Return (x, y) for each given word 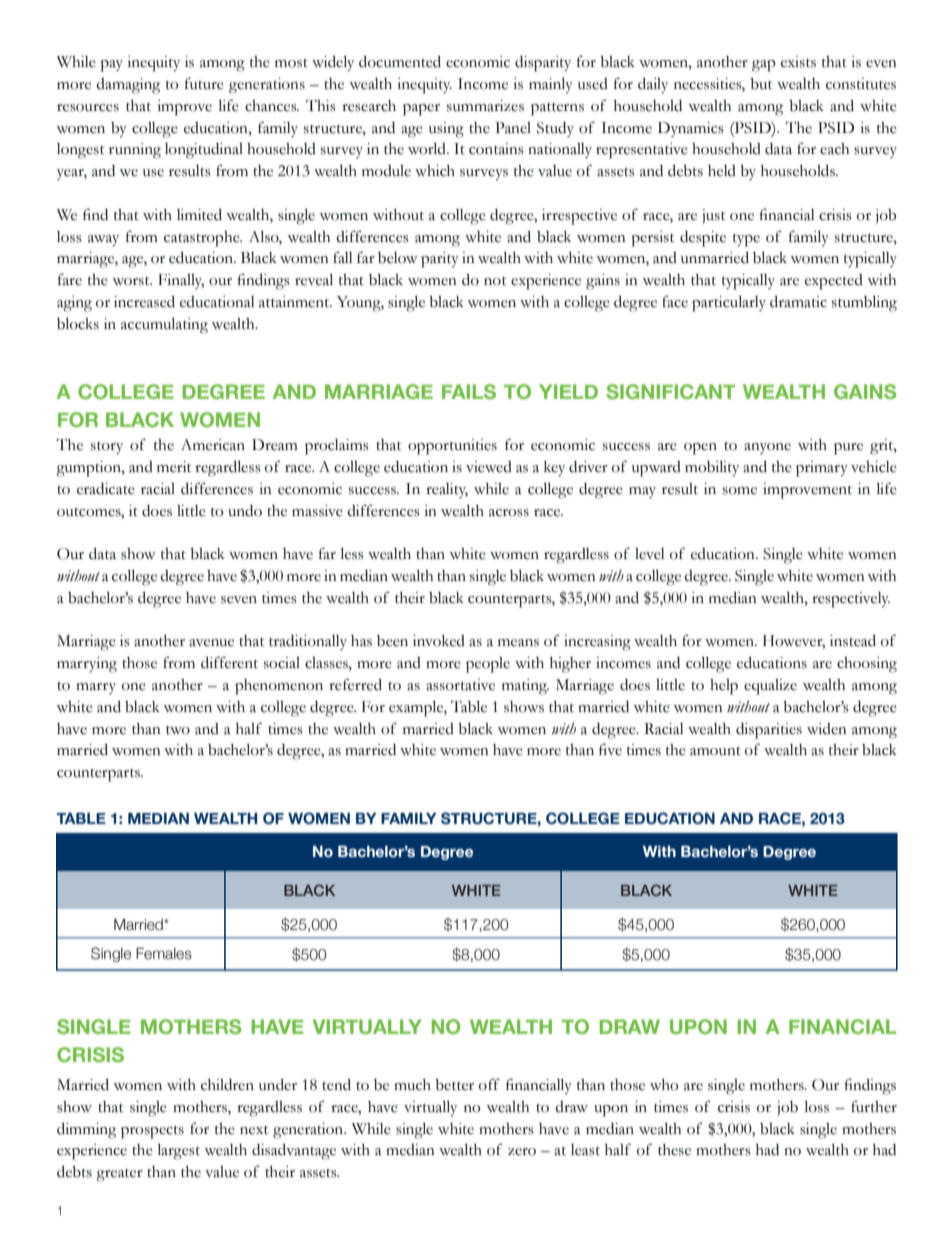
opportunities (452, 447)
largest (179, 1152)
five (610, 749)
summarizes (485, 106)
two (178, 730)
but (761, 84)
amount (715, 751)
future (204, 83)
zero (522, 1152)
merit (174, 467)
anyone (767, 448)
